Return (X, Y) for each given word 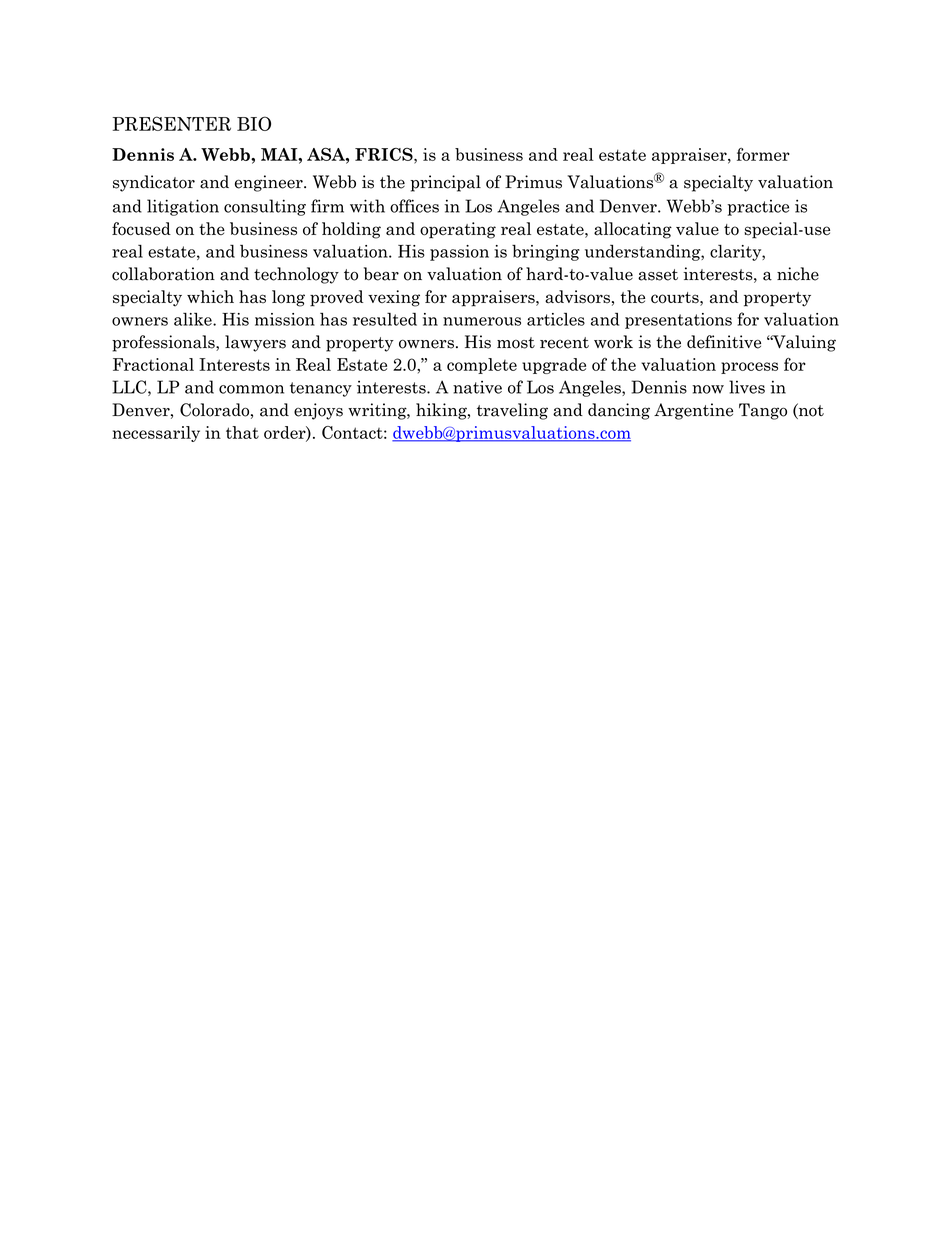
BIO (254, 123)
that (242, 432)
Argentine (693, 411)
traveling (512, 411)
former (763, 154)
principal (446, 183)
